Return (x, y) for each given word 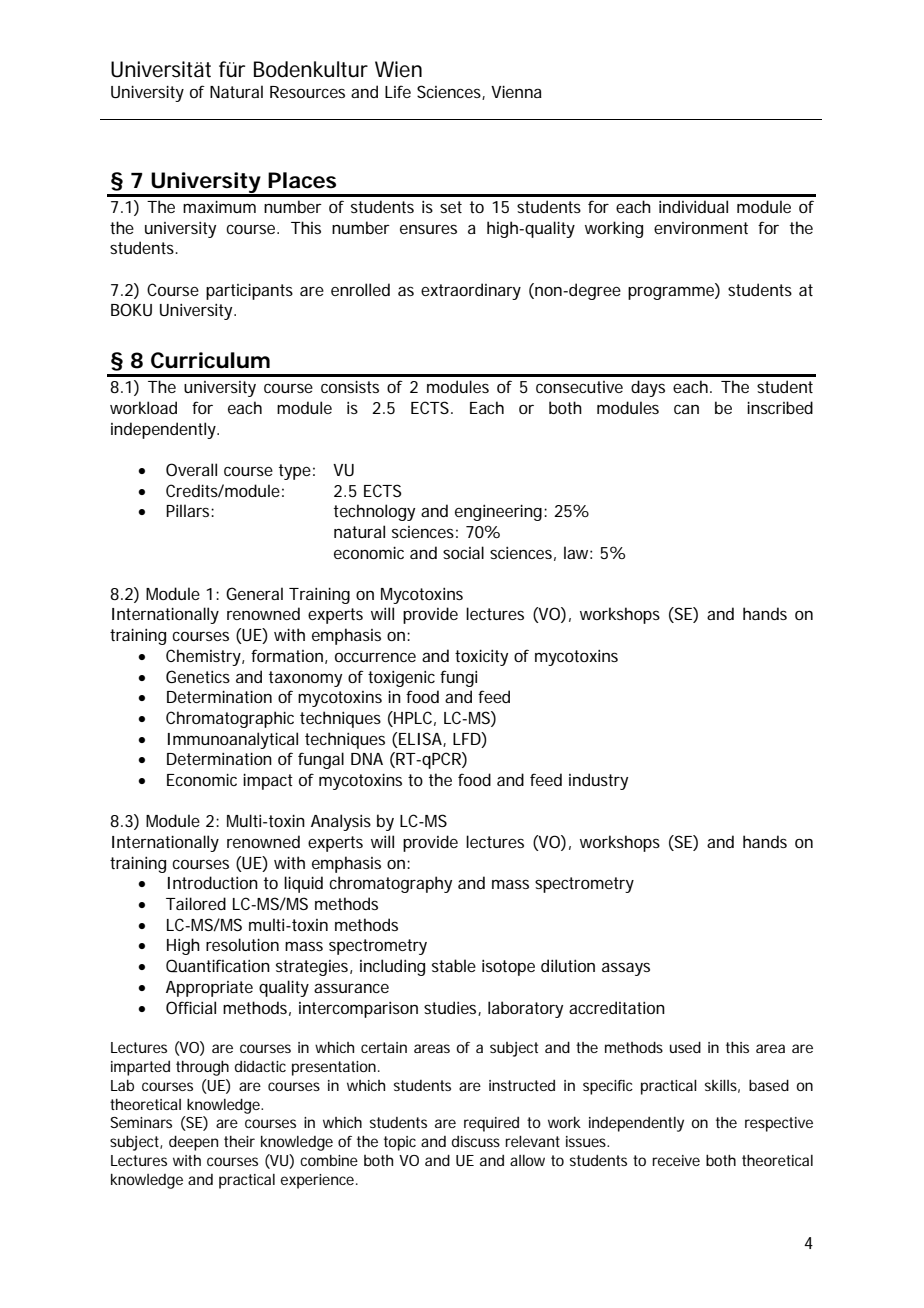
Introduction (213, 882)
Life (398, 91)
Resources (307, 92)
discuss (476, 1141)
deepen (193, 1143)
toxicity (481, 657)
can (686, 409)
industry (598, 781)
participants (249, 291)
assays (626, 969)
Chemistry (204, 657)
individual (693, 206)
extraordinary (471, 291)
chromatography (390, 884)
